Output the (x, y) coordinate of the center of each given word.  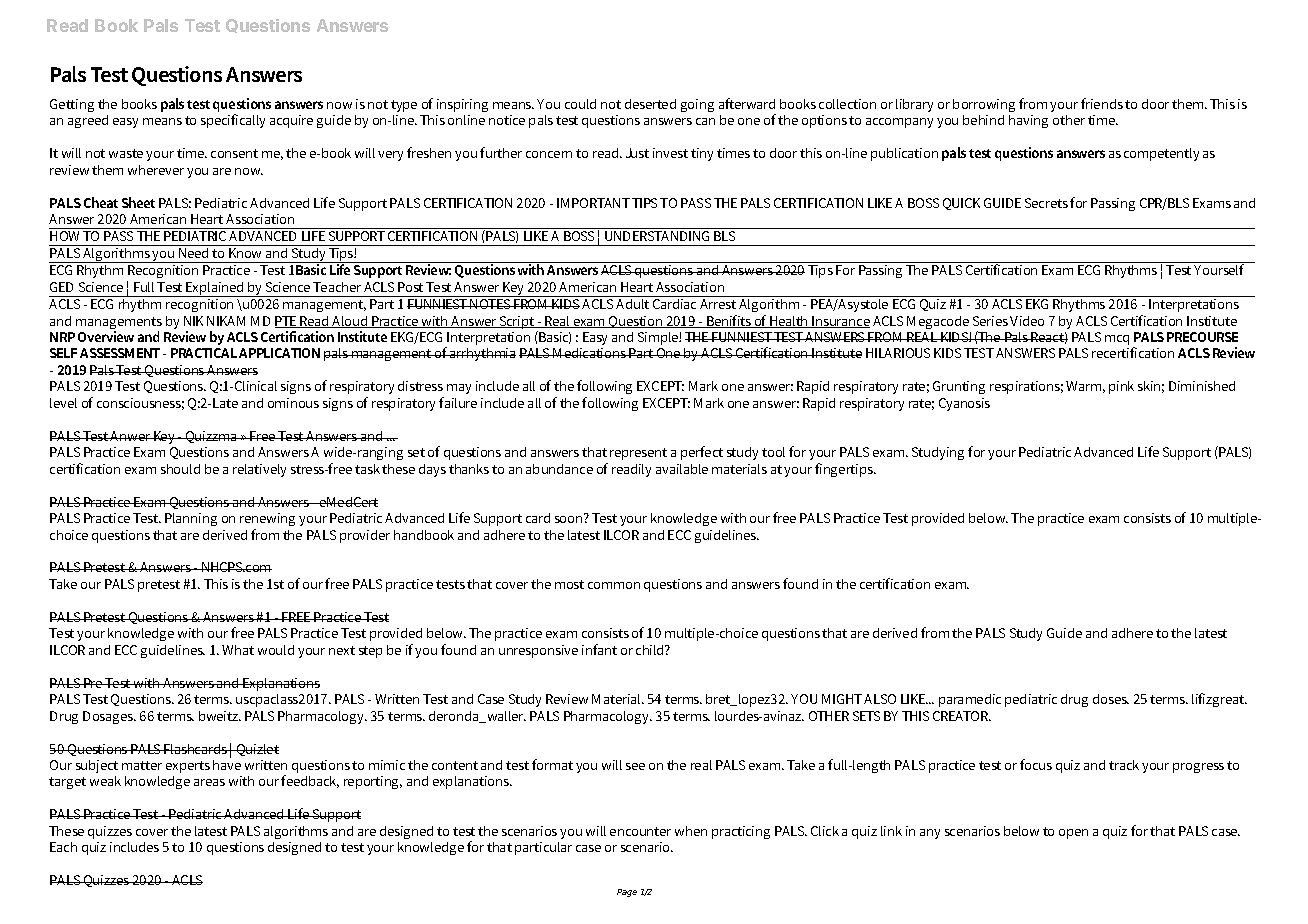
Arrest (718, 304)
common (614, 585)
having (1028, 121)
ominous (293, 403)
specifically (233, 121)
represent (638, 454)
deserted (650, 104)
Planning (191, 519)
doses (1111, 699)
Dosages (109, 717)
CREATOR (962, 716)
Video (1027, 321)
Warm (1085, 387)
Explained (216, 289)
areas (209, 782)
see (635, 766)
